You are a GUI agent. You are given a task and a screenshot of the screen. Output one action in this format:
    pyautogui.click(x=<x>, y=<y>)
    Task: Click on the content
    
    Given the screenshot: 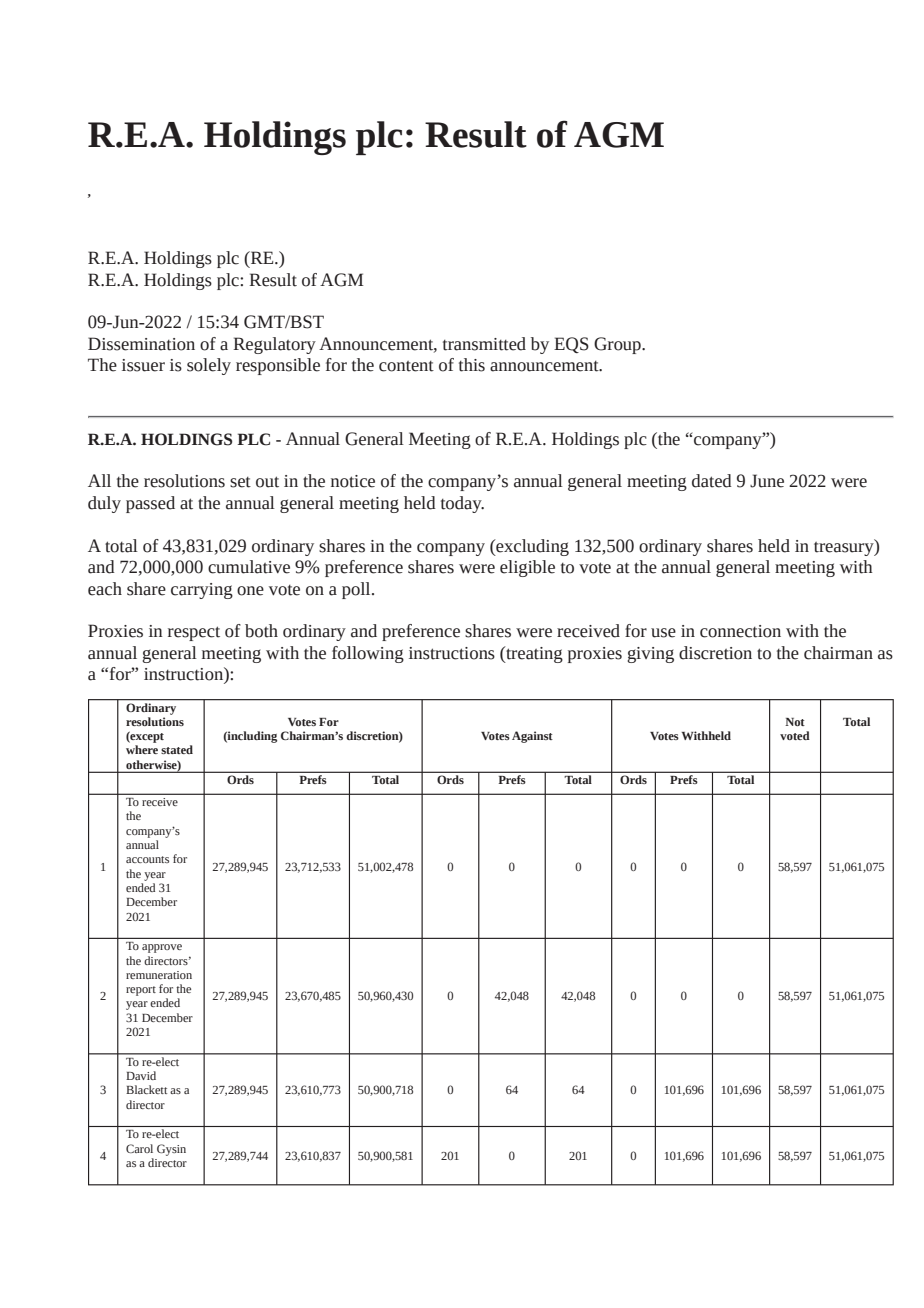 What is the action you would take?
    pyautogui.click(x=406, y=366)
